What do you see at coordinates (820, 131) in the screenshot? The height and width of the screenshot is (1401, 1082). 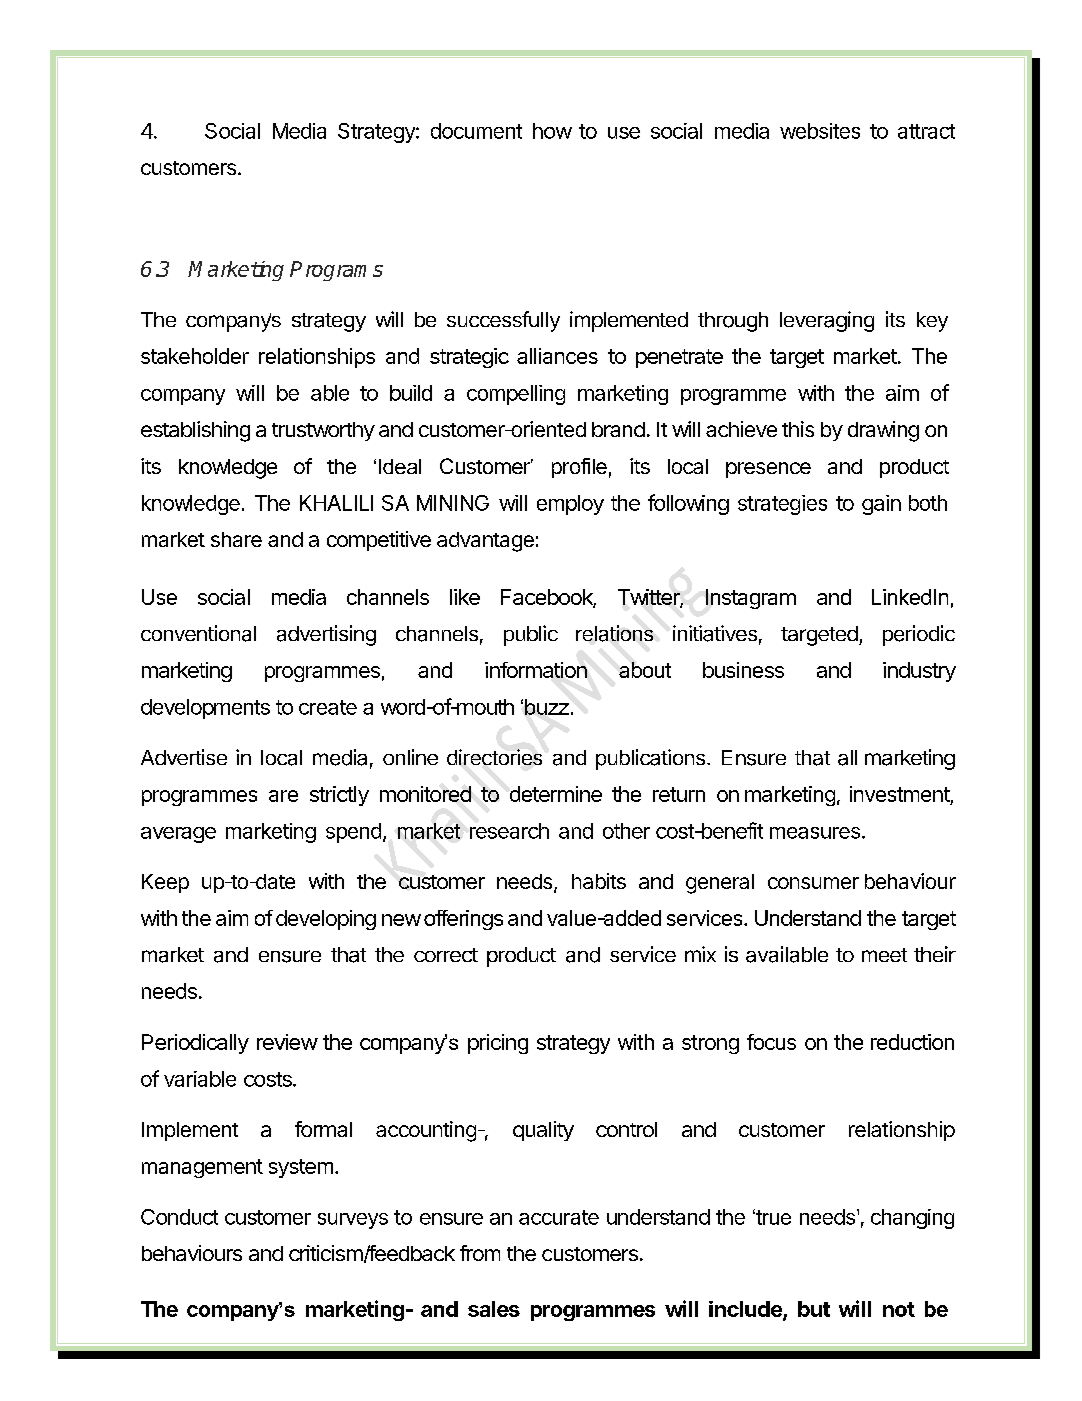 I see `websites` at bounding box center [820, 131].
